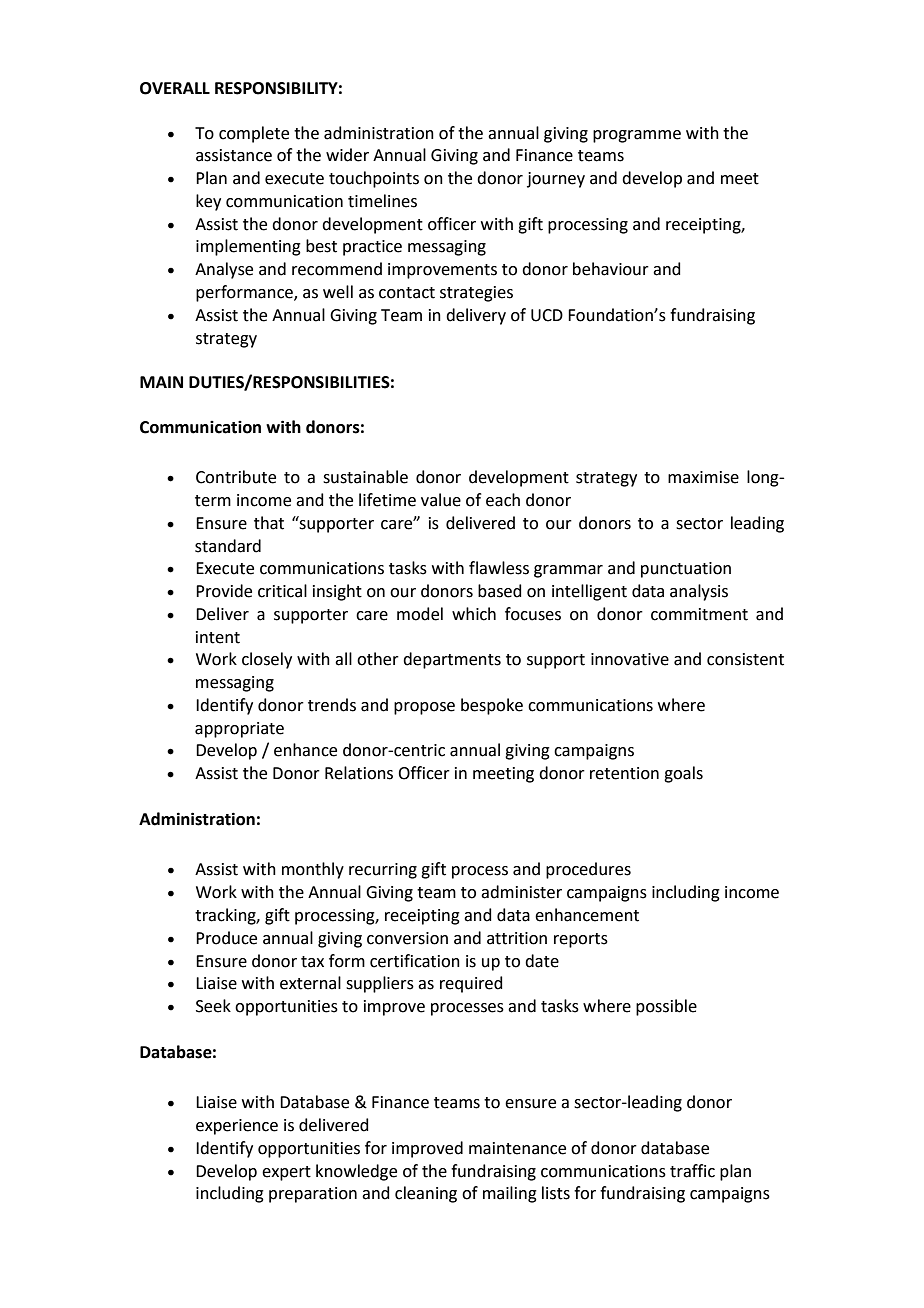 The image size is (924, 1308). Describe the element at coordinates (374, 179) in the screenshot. I see `touchpoints` at that location.
